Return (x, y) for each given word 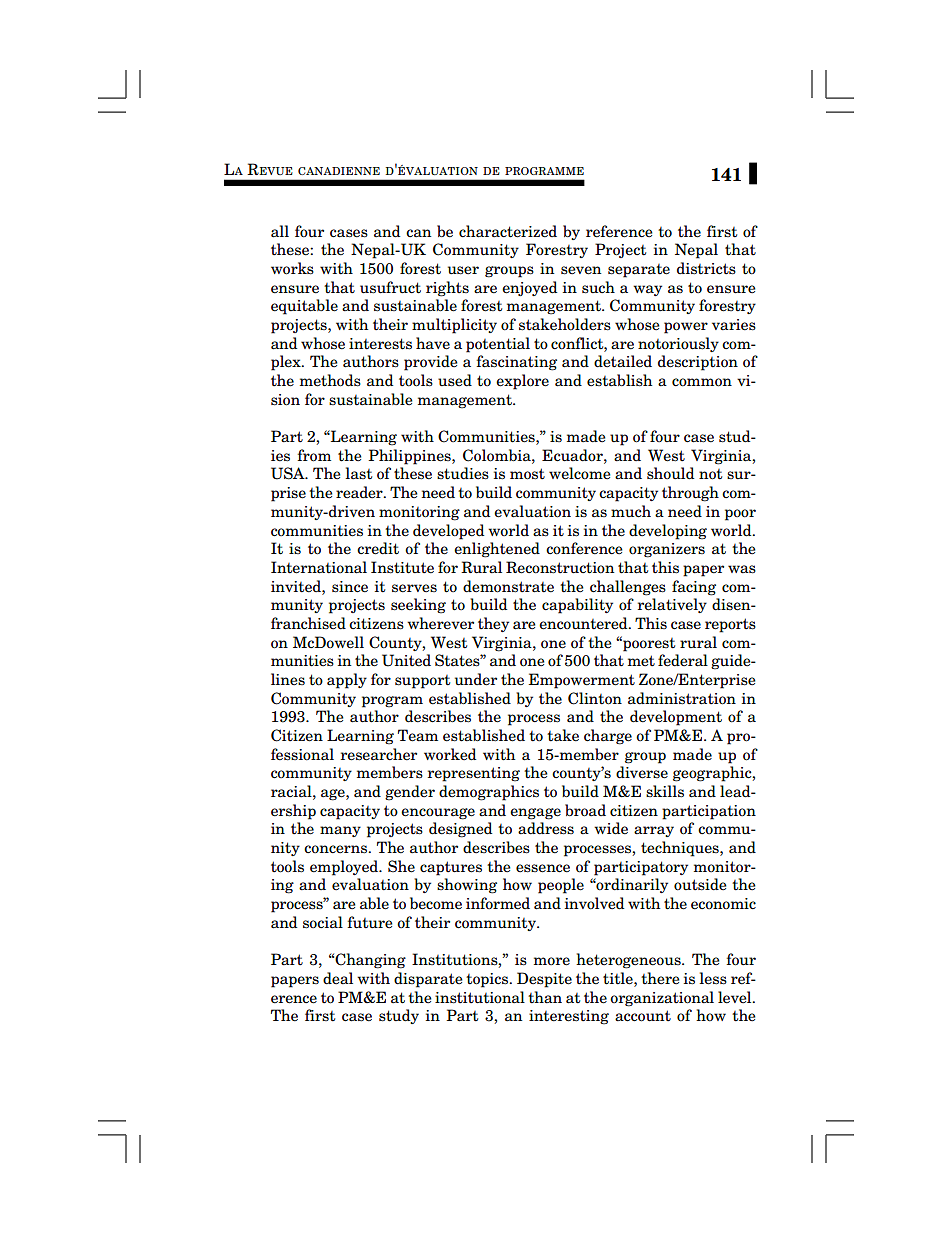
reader (360, 492)
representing (474, 774)
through (690, 494)
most (527, 474)
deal (338, 978)
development (676, 718)
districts (706, 268)
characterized (508, 231)
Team (418, 735)
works (292, 268)
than (545, 997)
